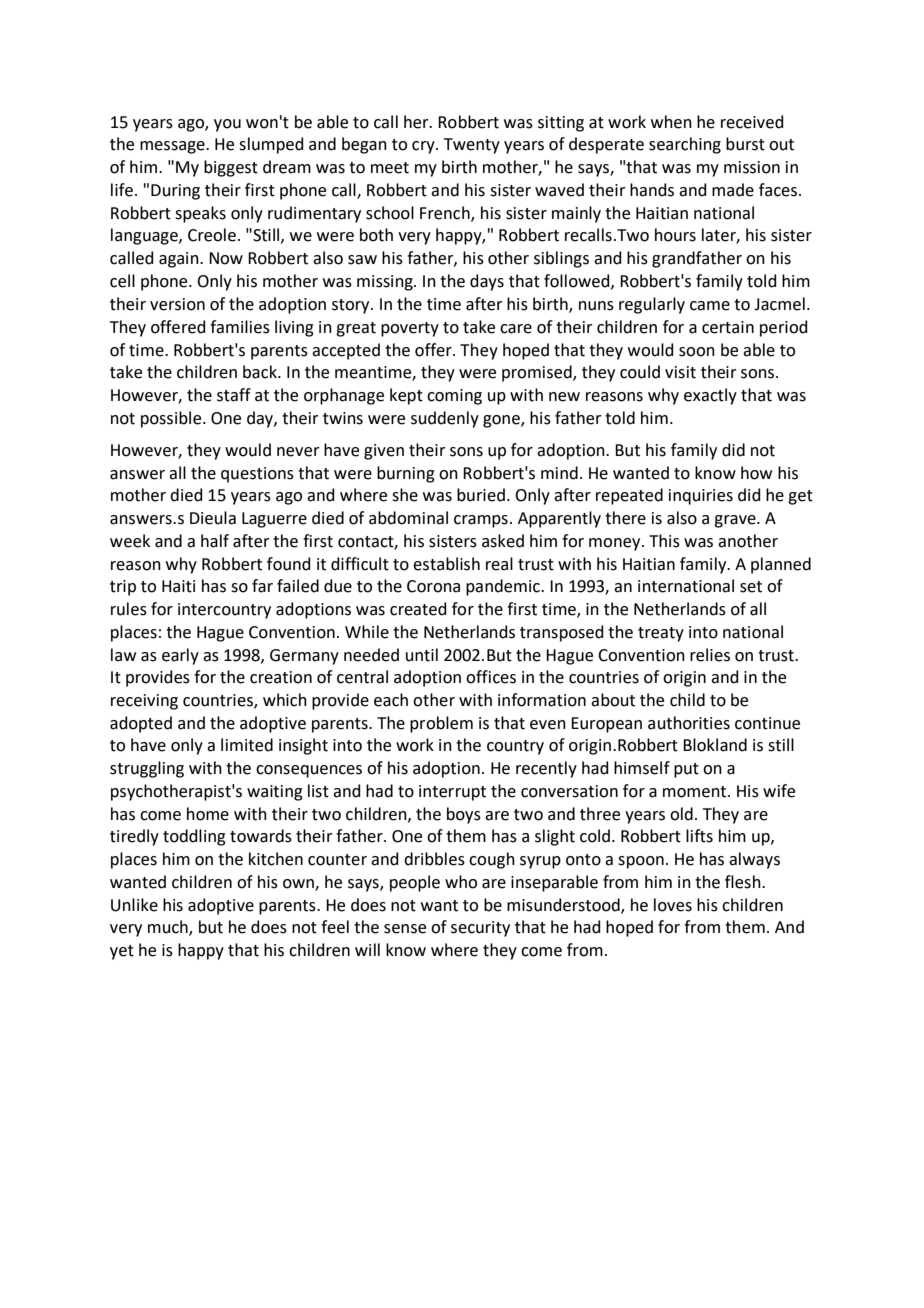 This page has height=1308, width=924. I want to click on Twenty, so click(472, 146).
